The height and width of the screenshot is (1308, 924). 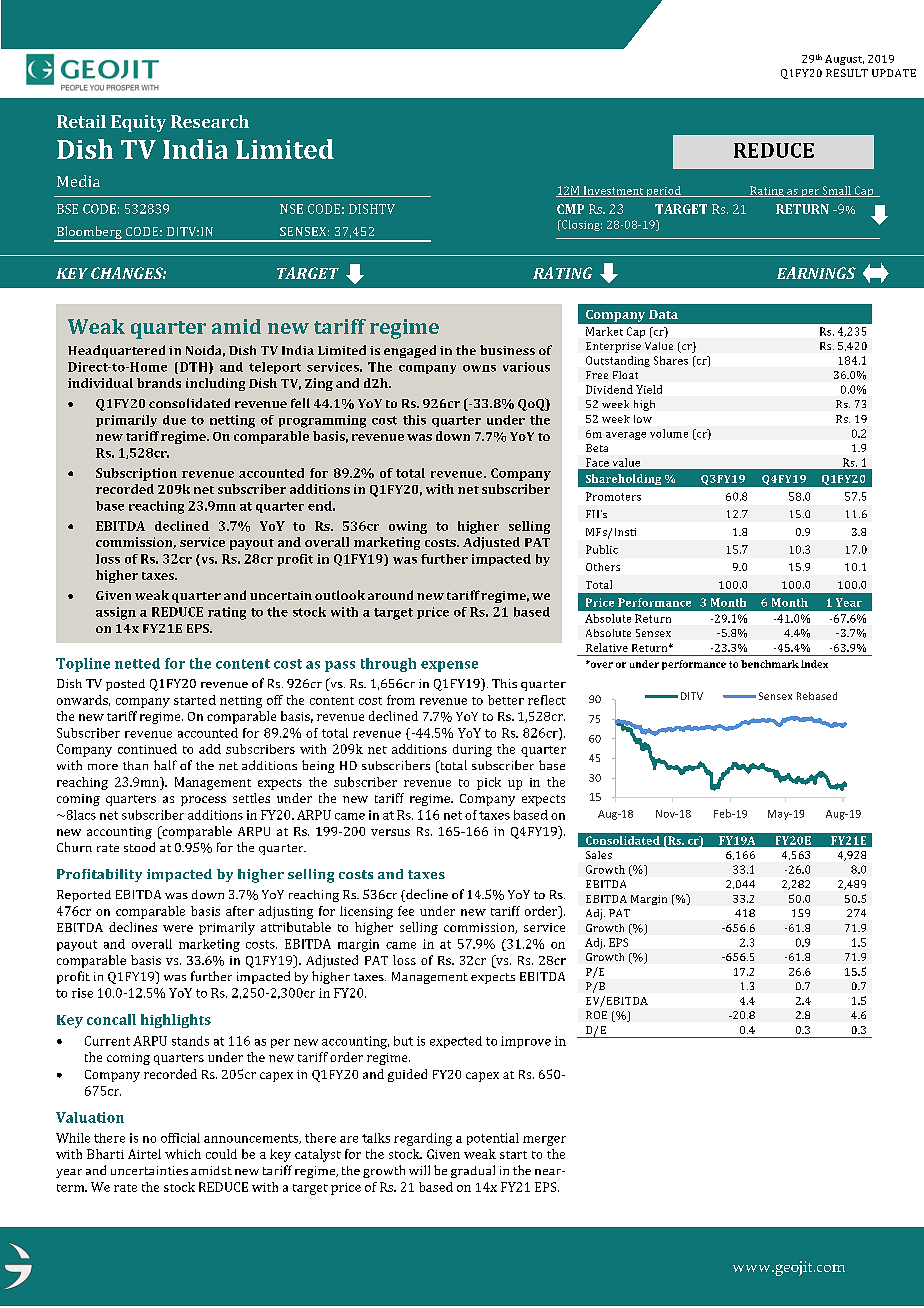 I want to click on pick, so click(x=489, y=783).
